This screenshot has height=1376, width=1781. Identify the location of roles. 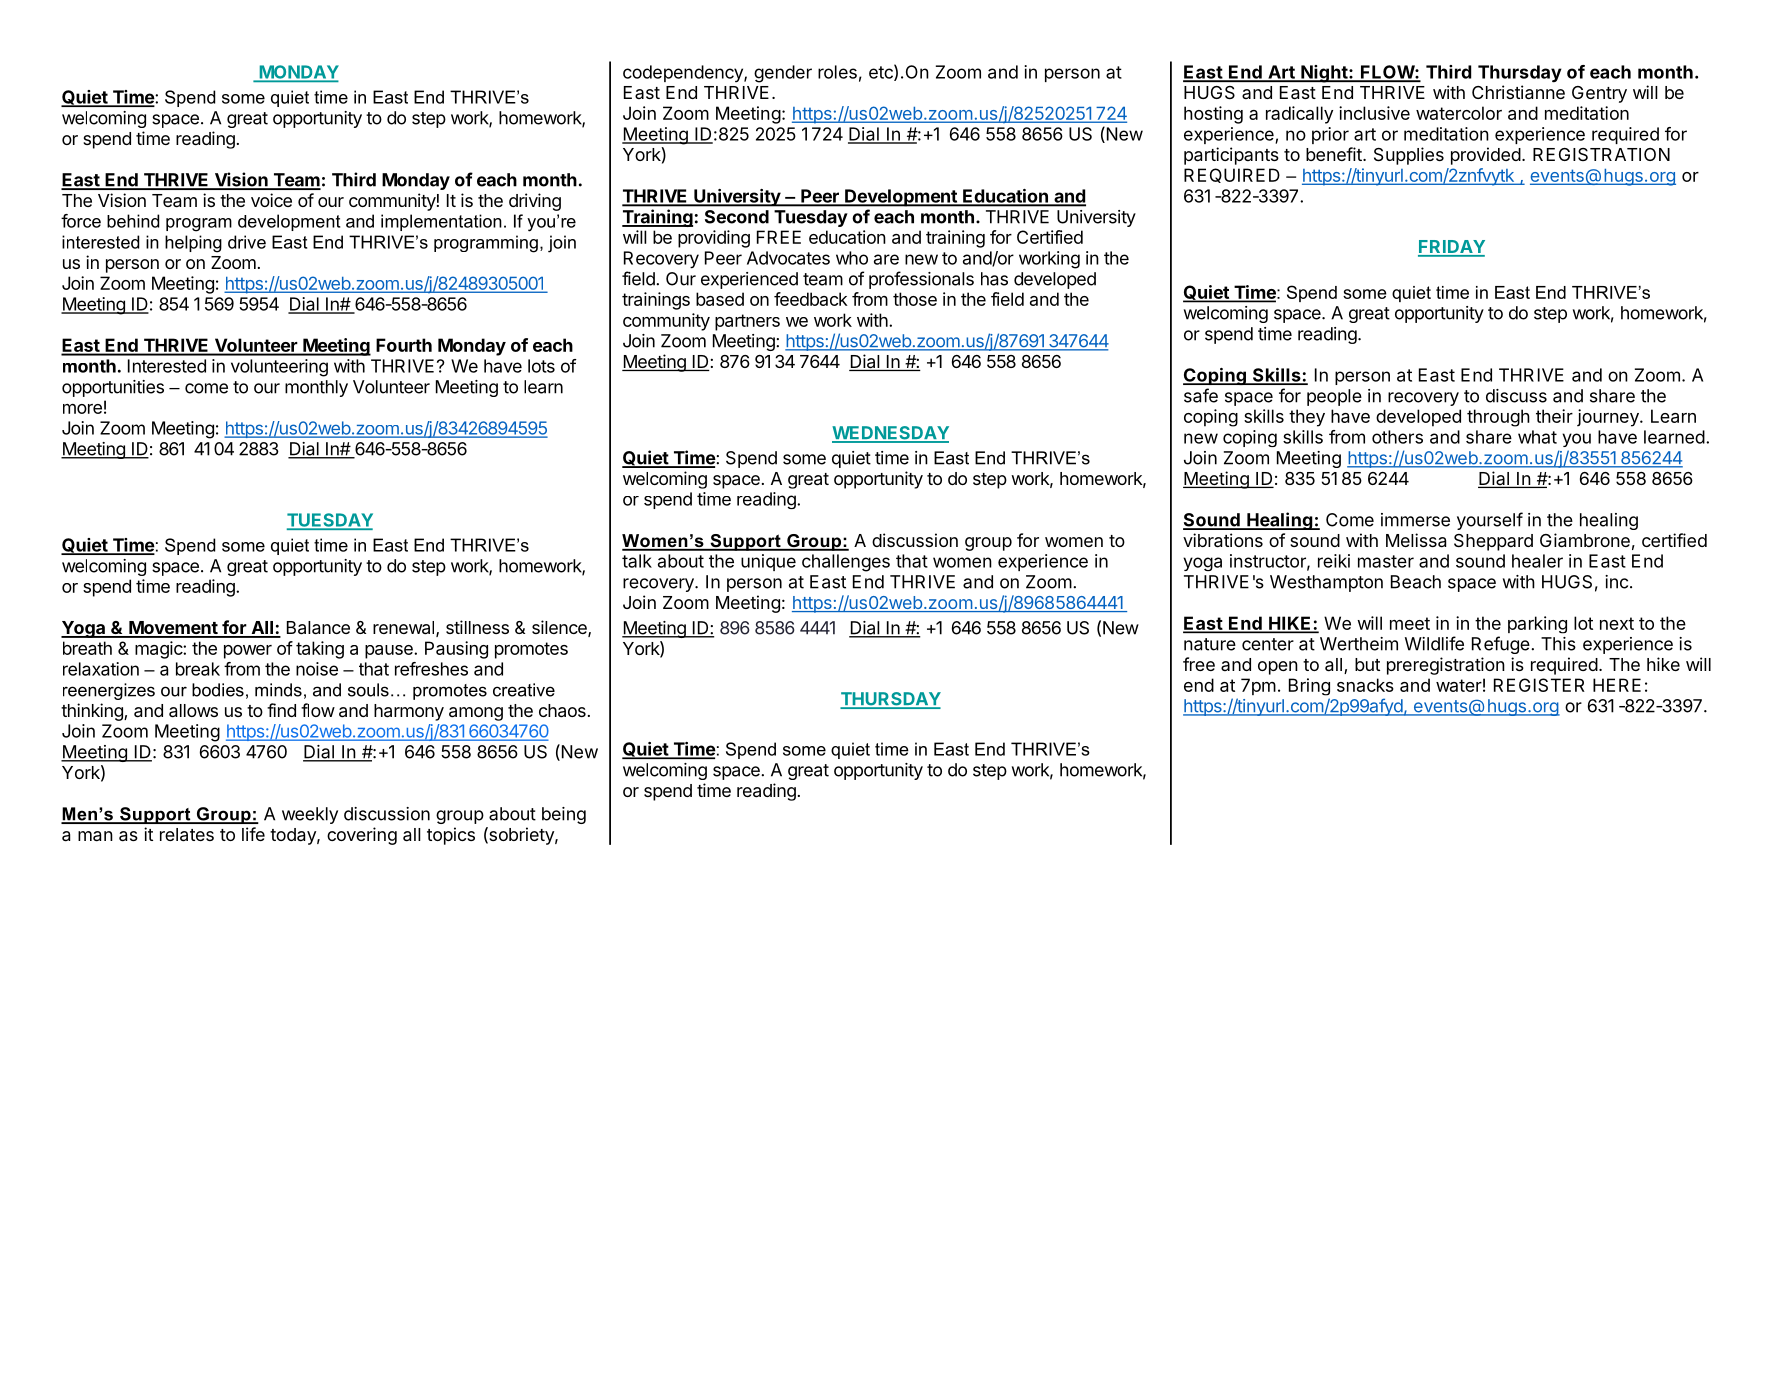
(837, 72).
